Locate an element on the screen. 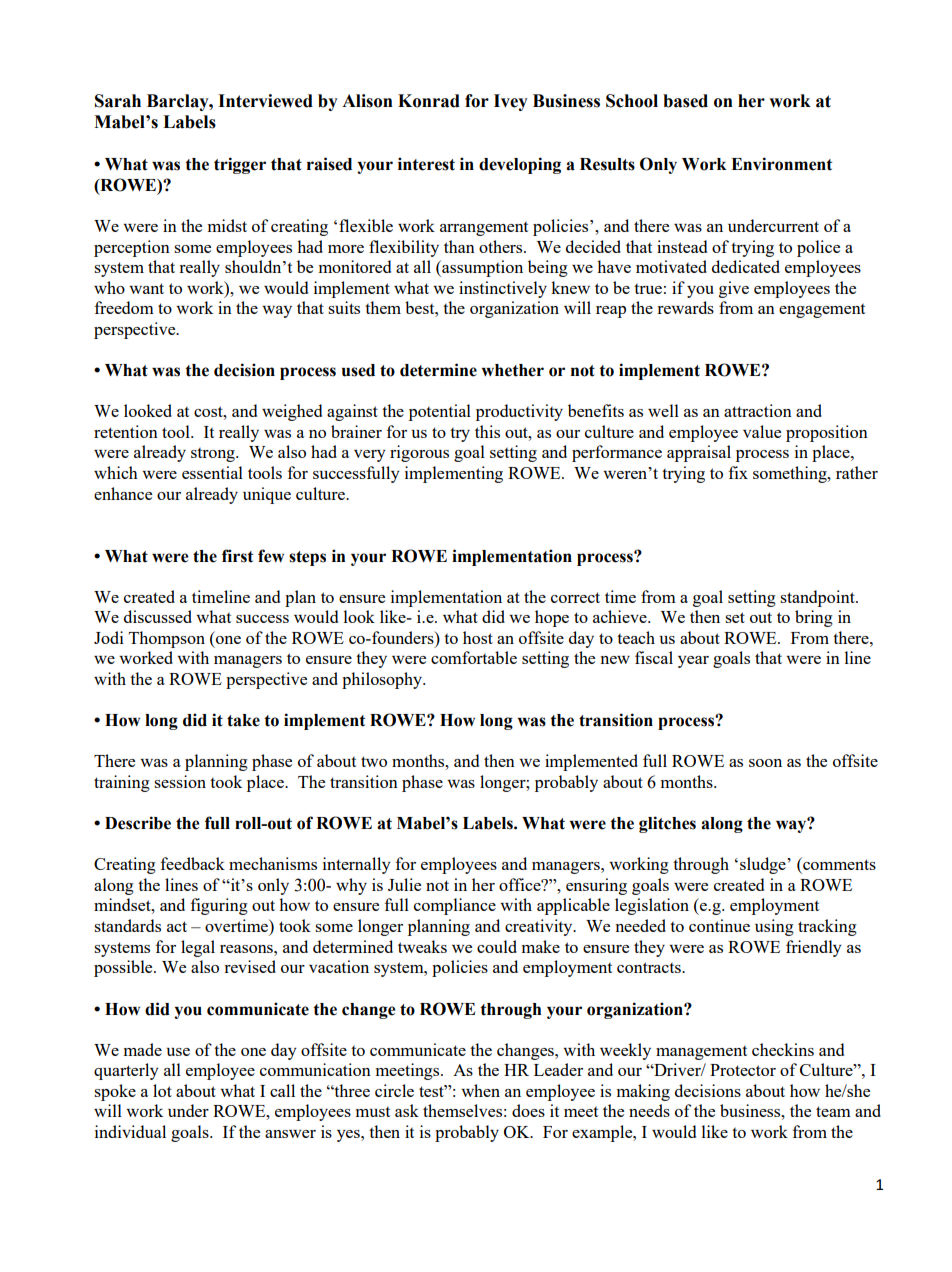 This screenshot has width=952, height=1272. this is located at coordinates (487, 431).
